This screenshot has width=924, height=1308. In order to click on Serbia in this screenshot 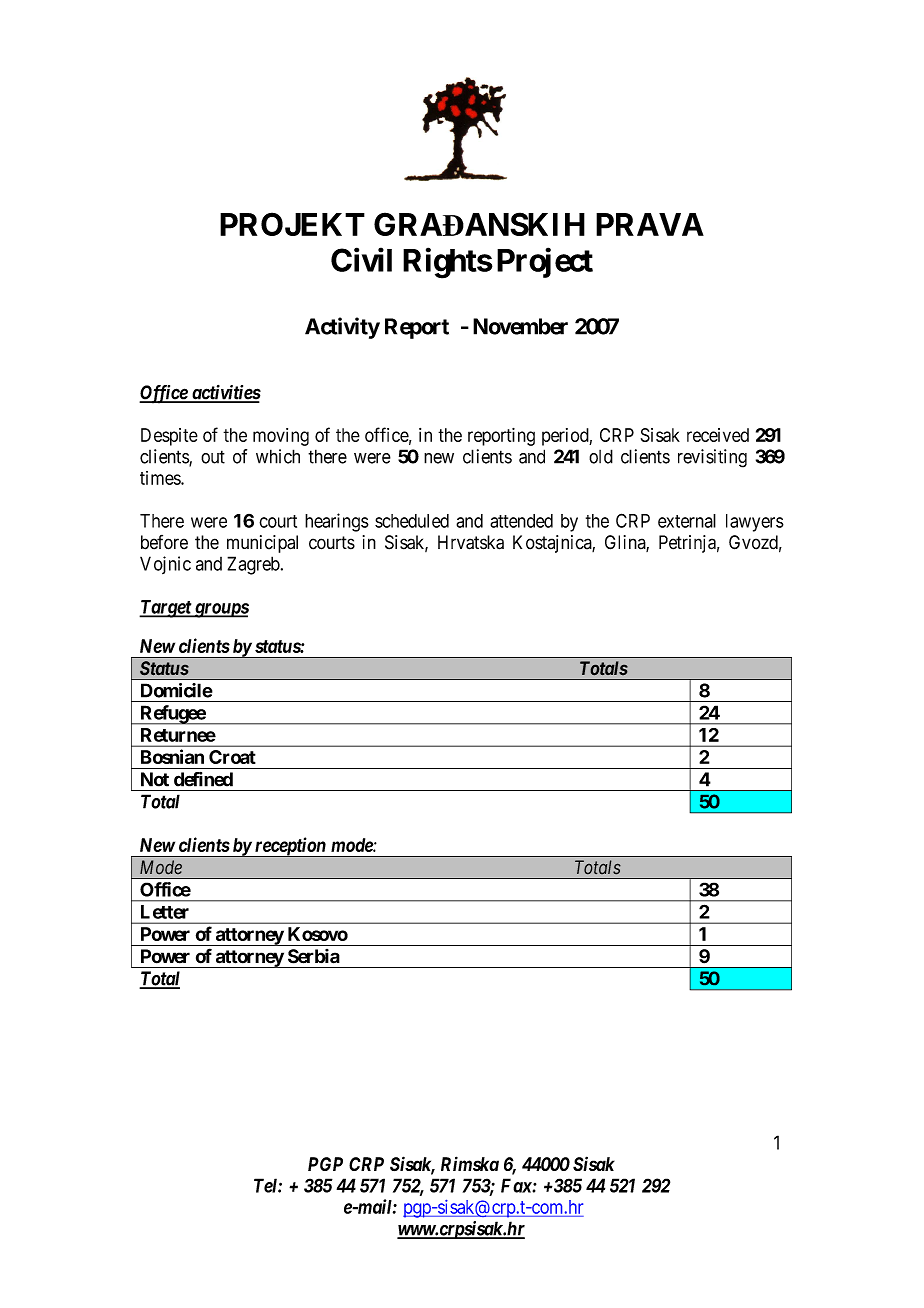, I will do `click(314, 956)`.
